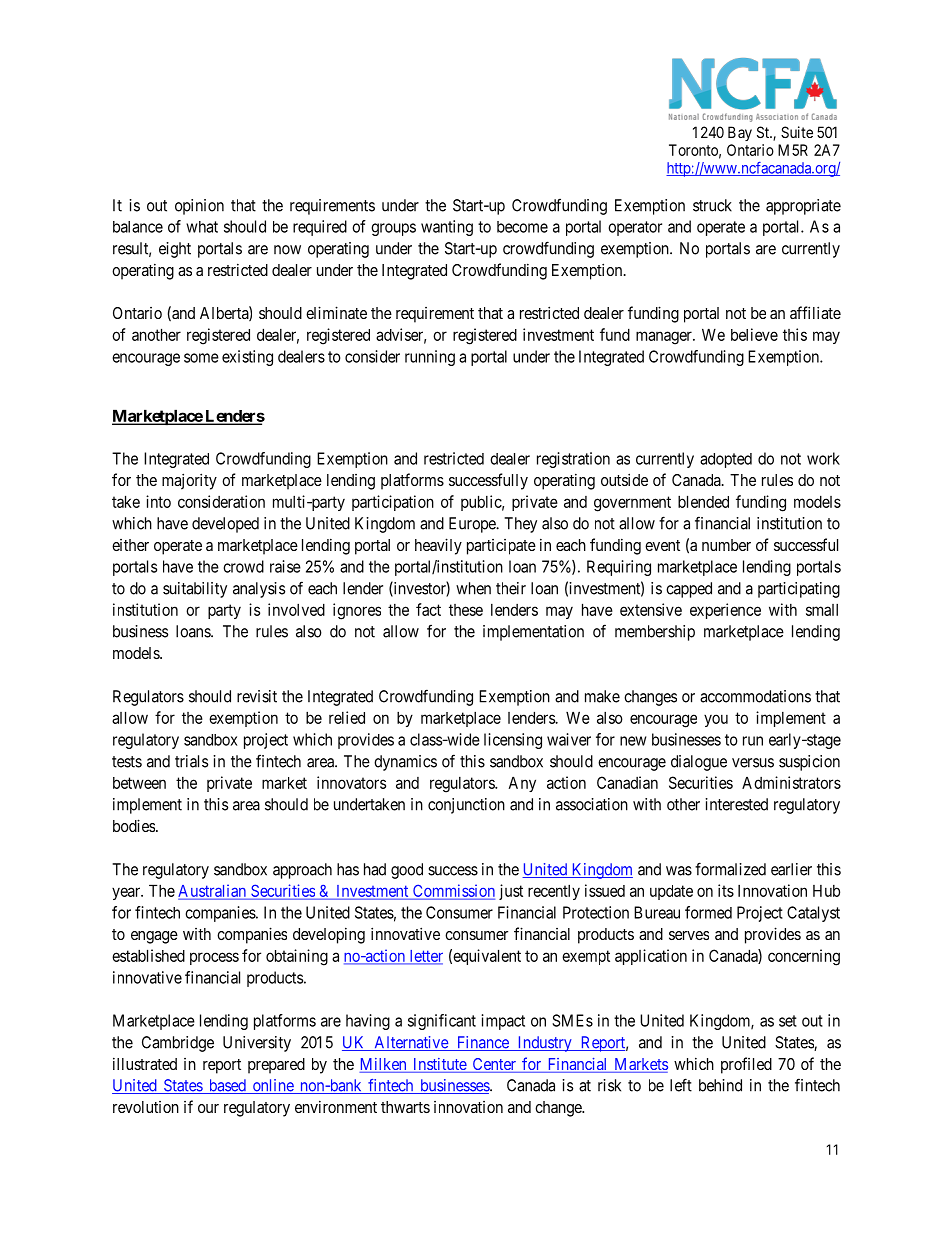 The image size is (952, 1233). What do you see at coordinates (522, 784) in the image?
I see `Any` at bounding box center [522, 784].
